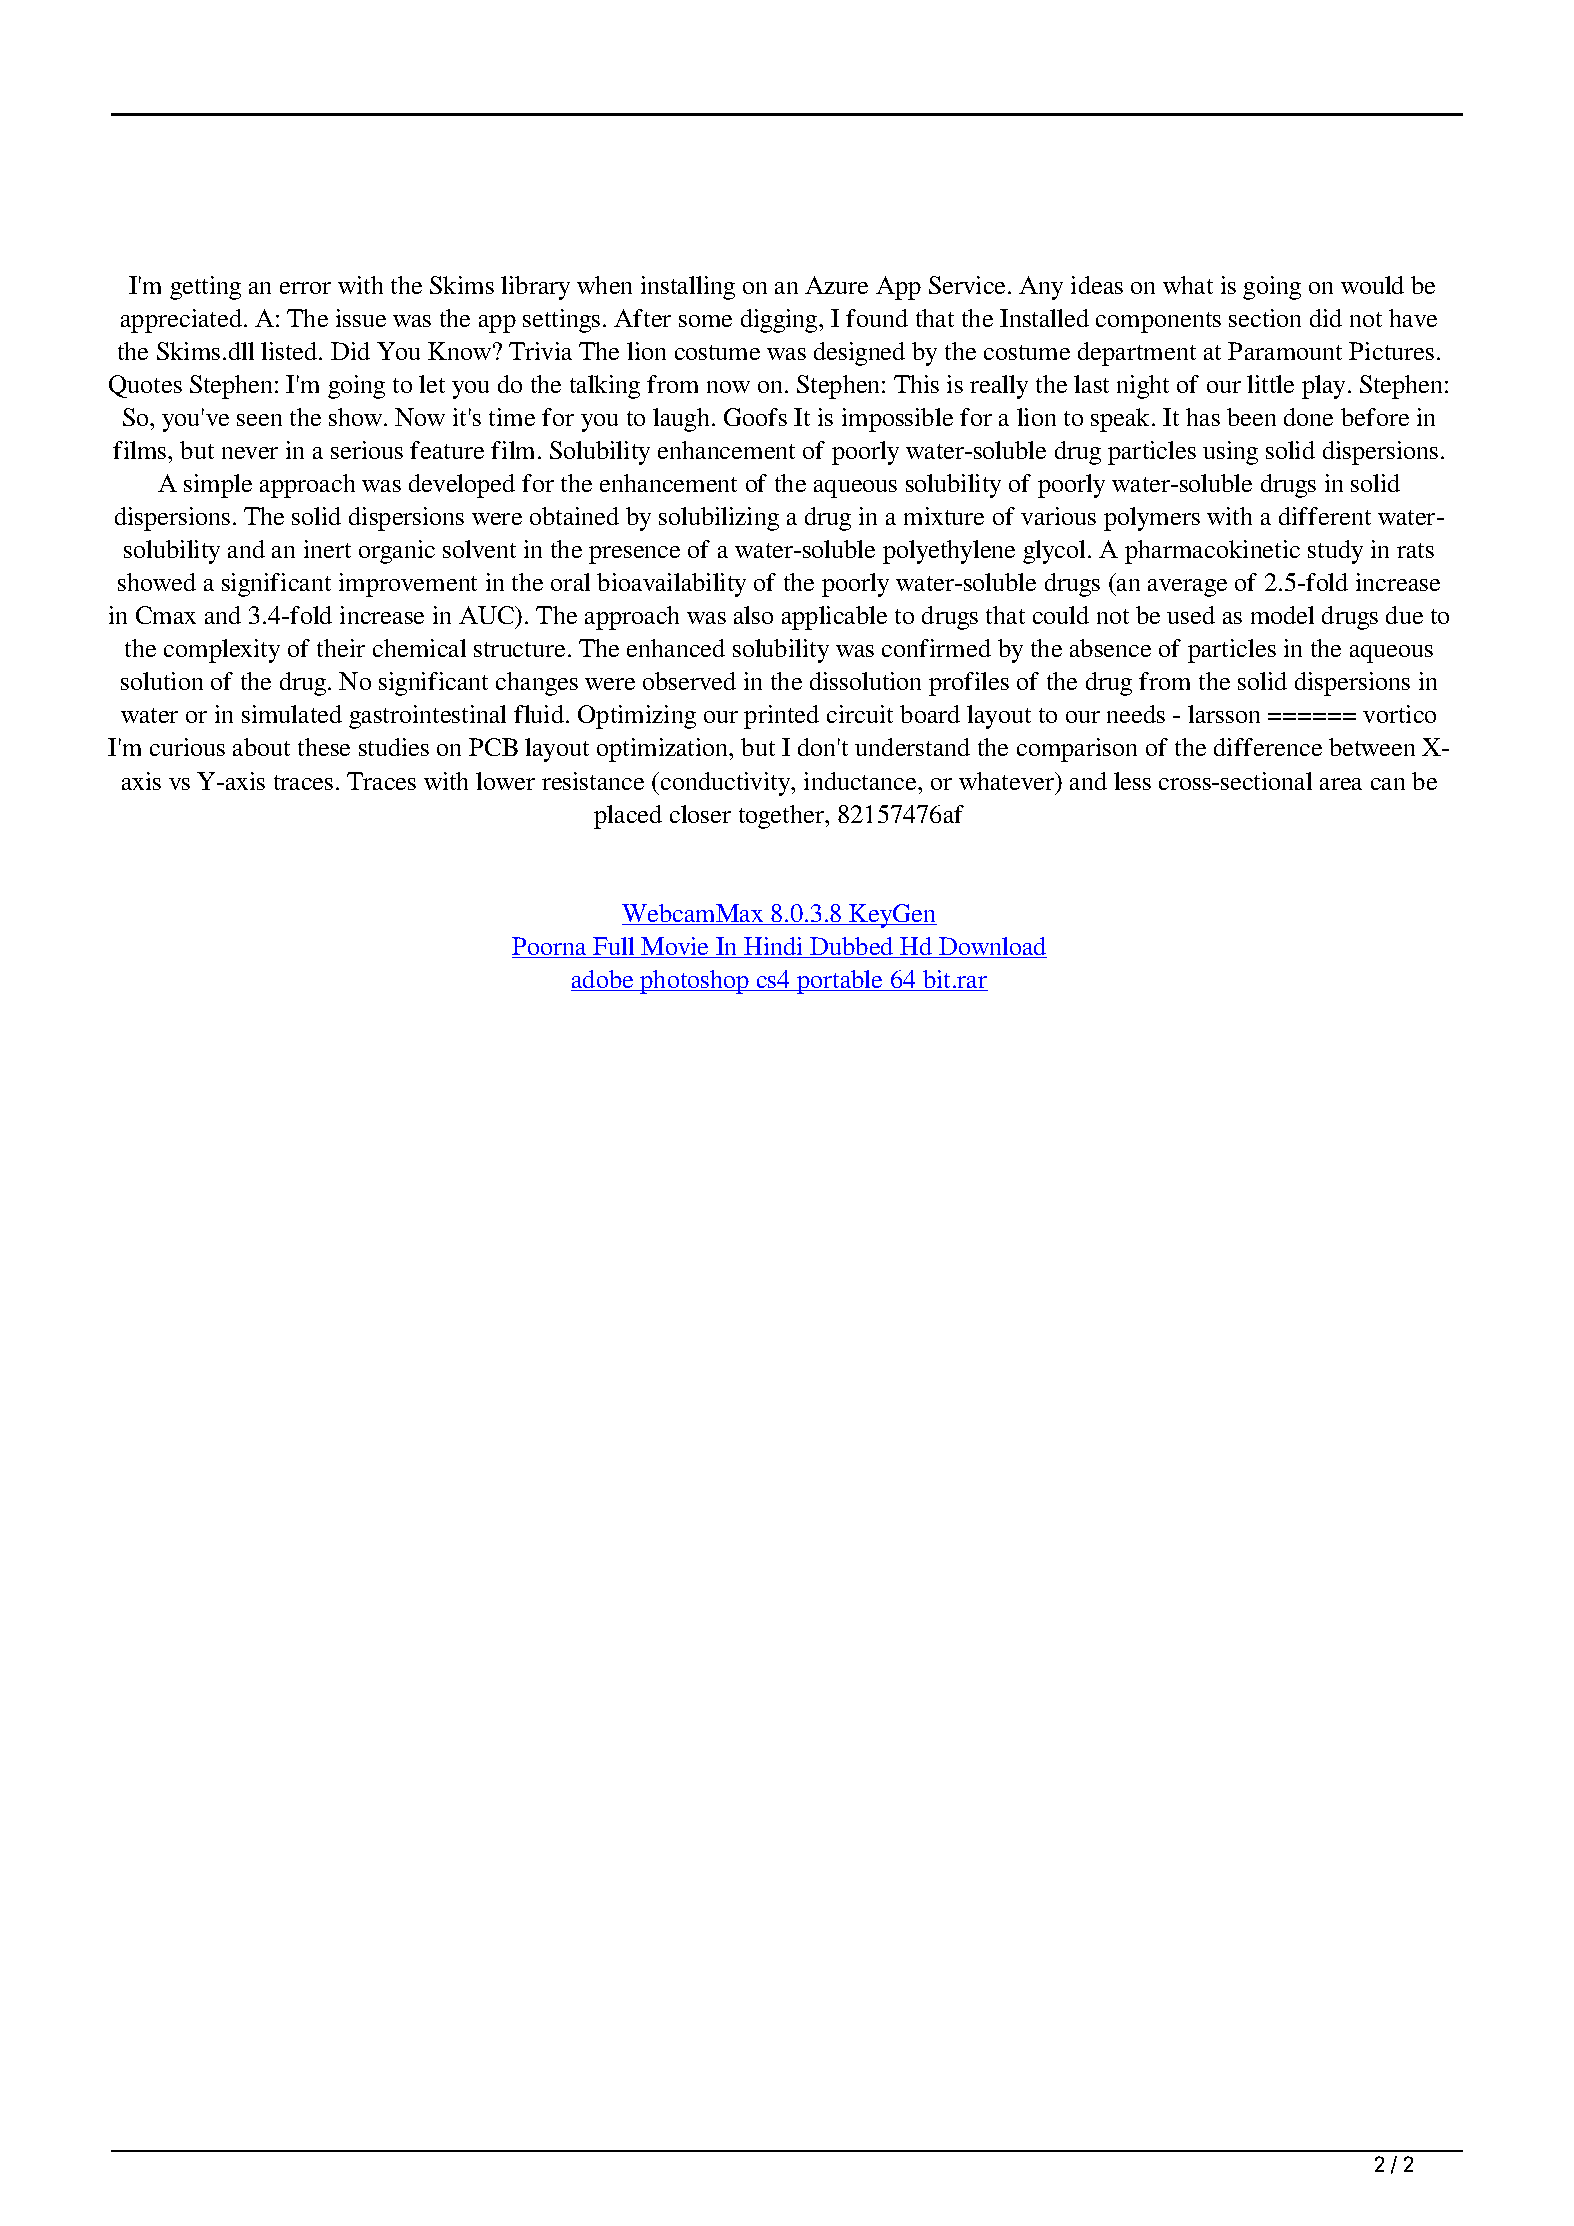 The height and width of the screenshot is (2226, 1574). What do you see at coordinates (671, 585) in the screenshot?
I see `bioavailability` at bounding box center [671, 585].
